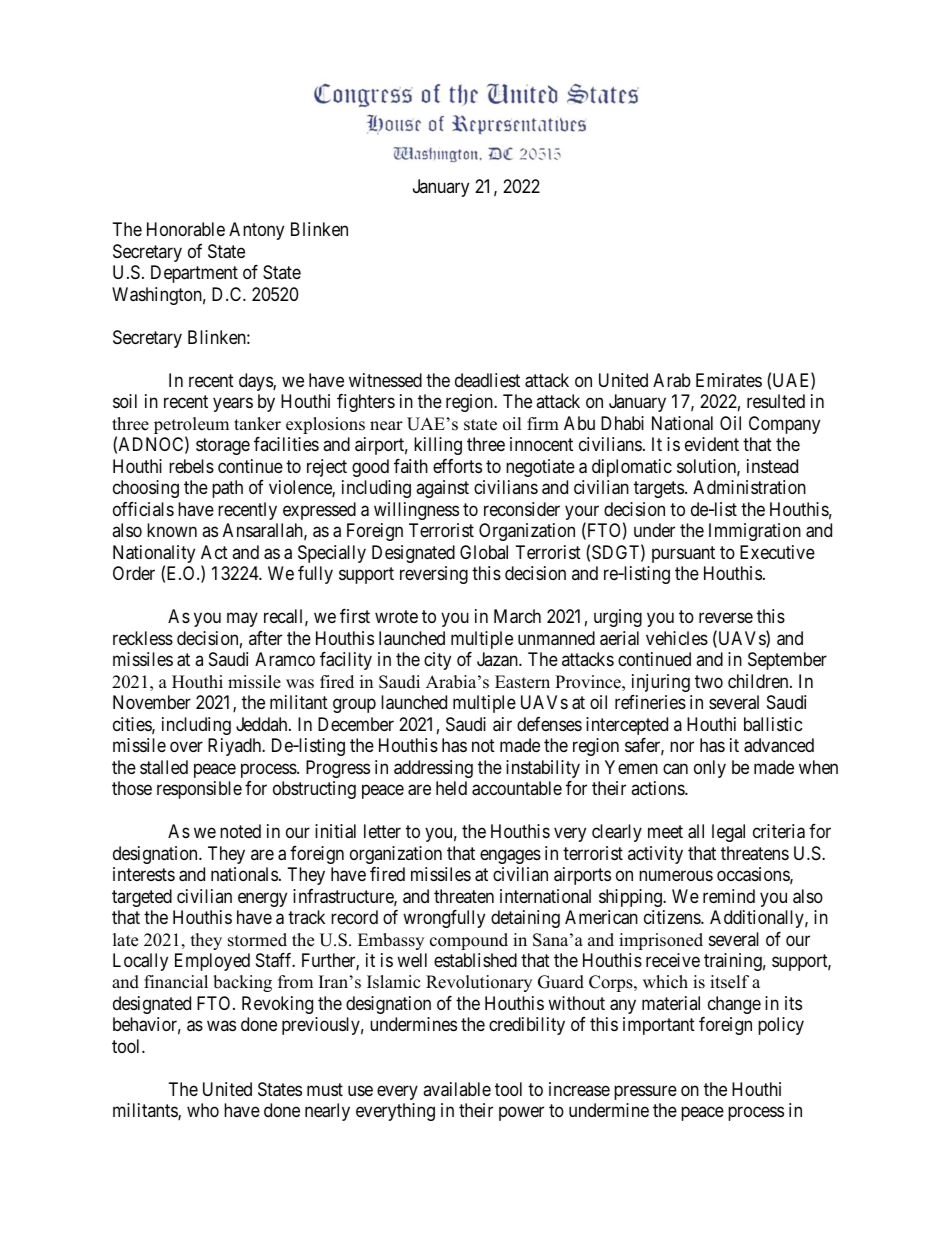  I want to click on Emirates, so click(729, 380).
